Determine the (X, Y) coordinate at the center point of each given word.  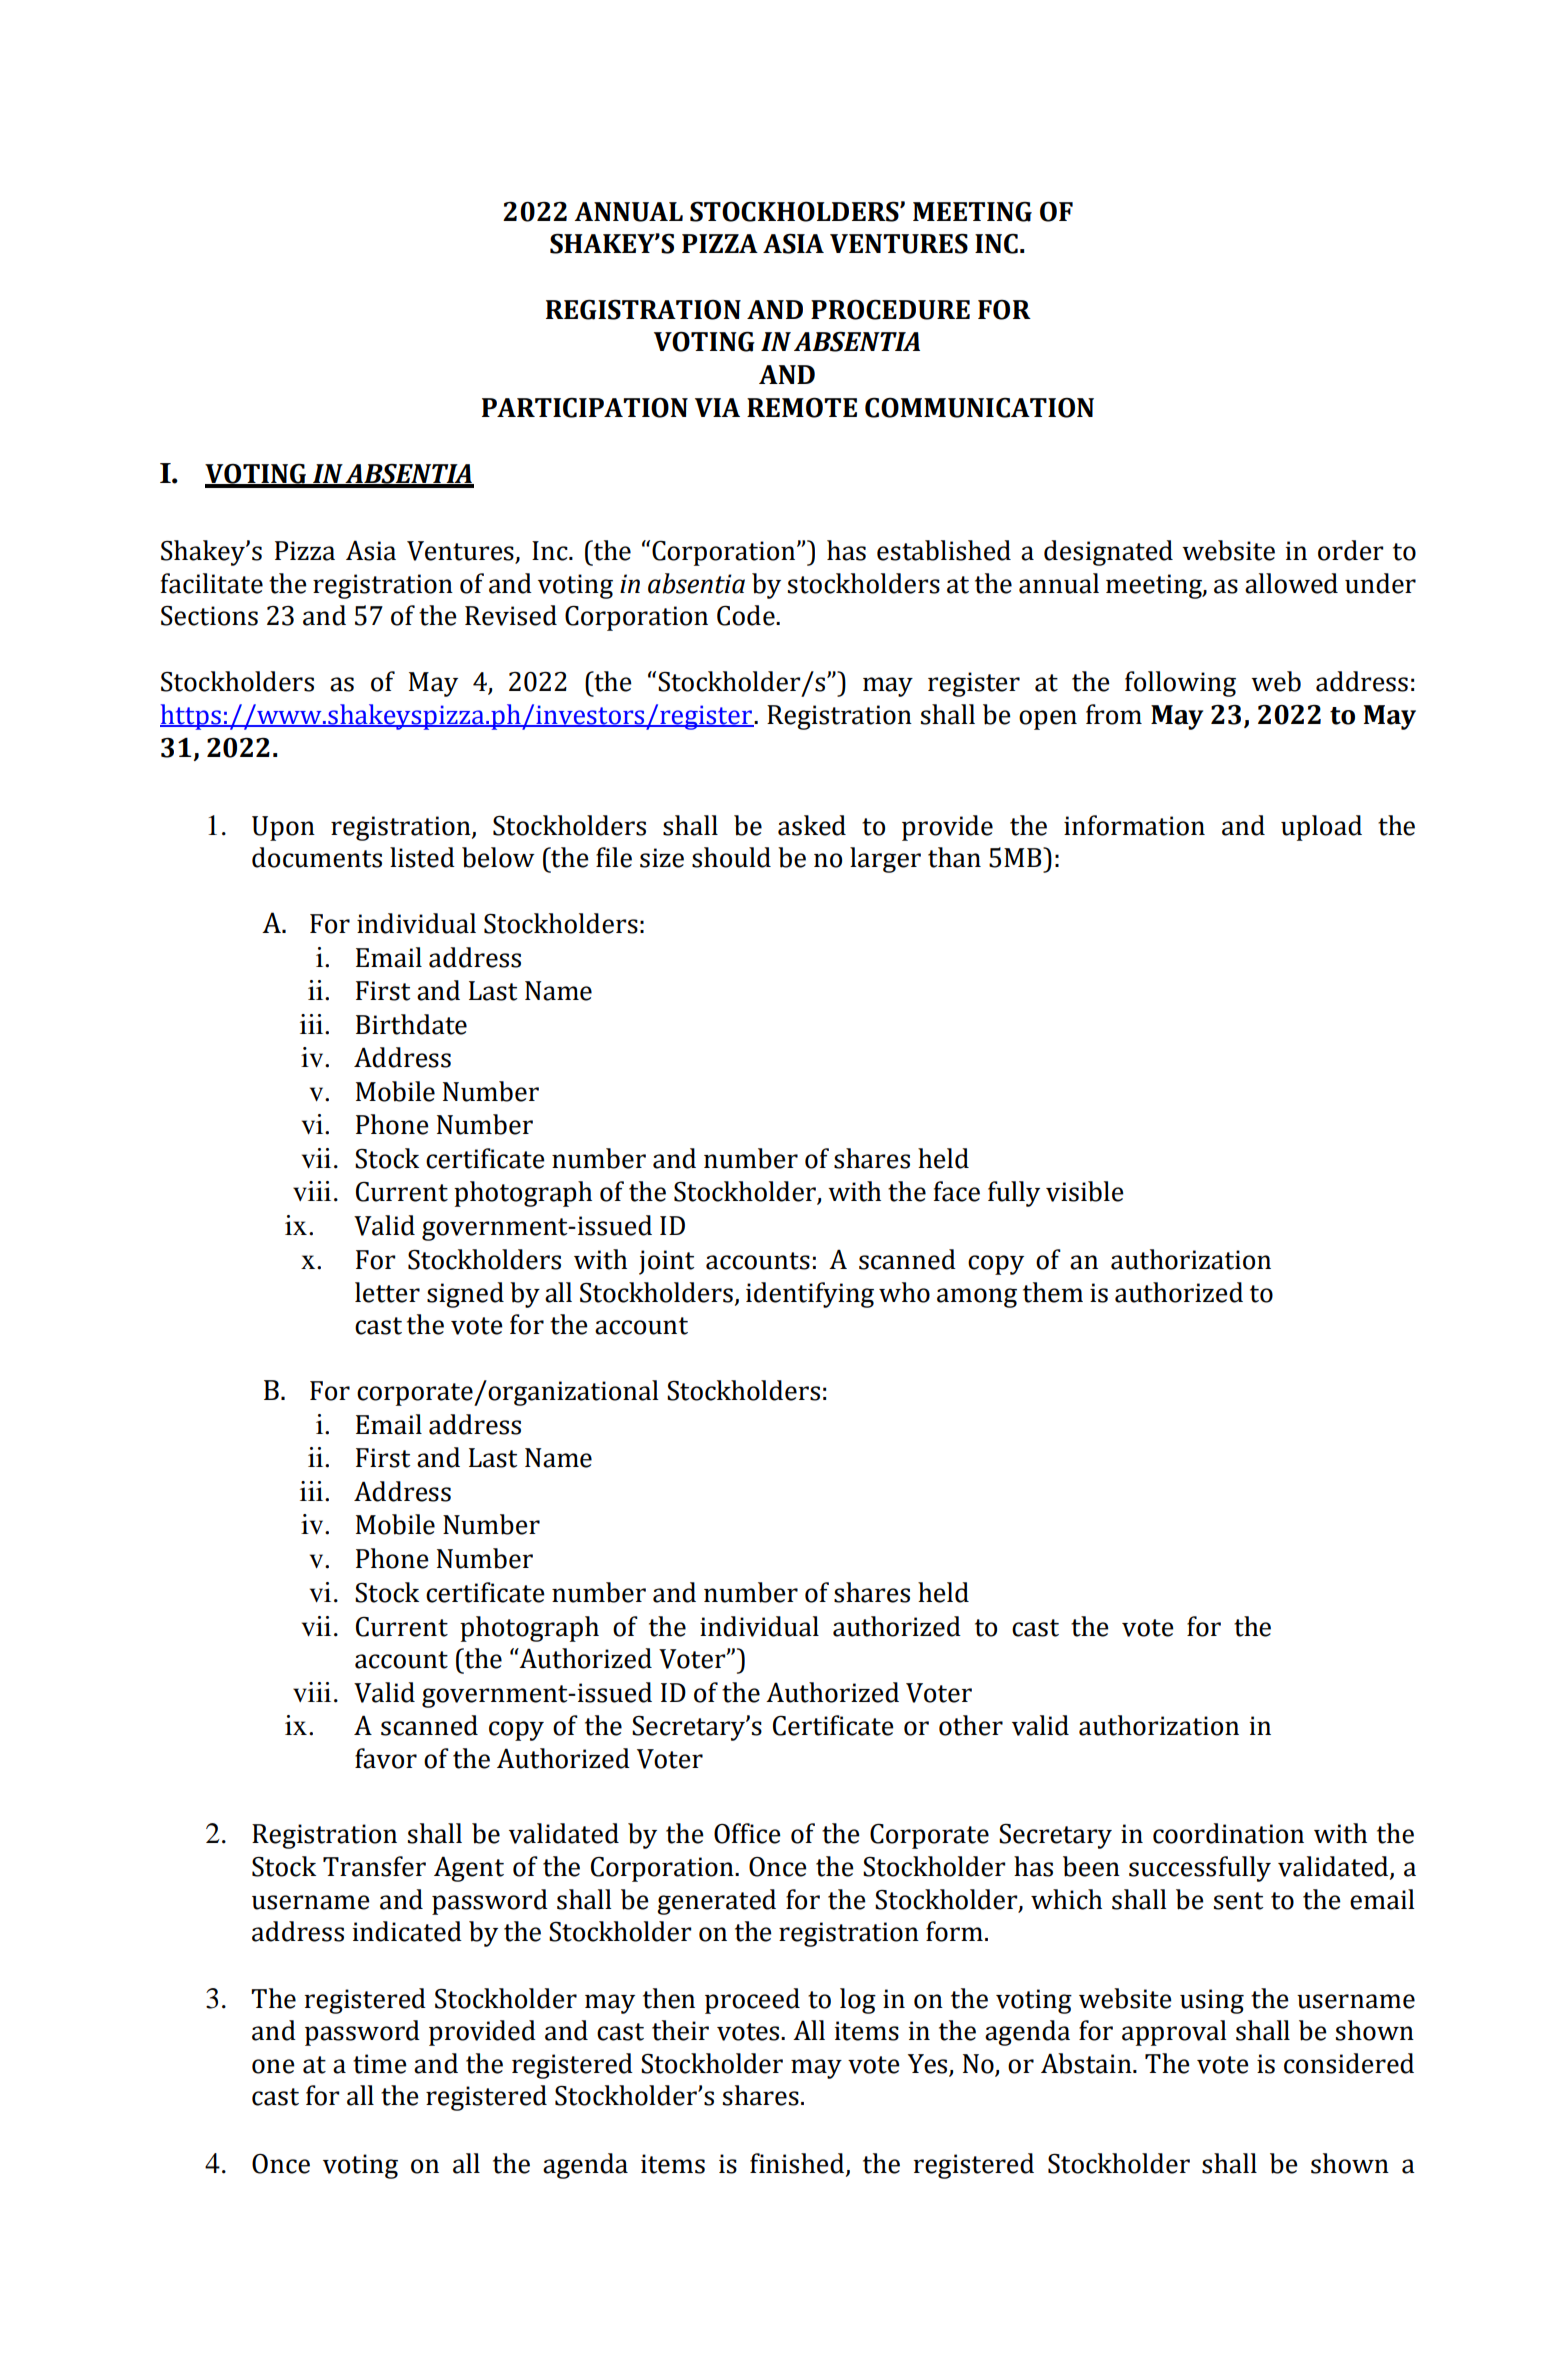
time (380, 2064)
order (1351, 550)
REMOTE (802, 407)
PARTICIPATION (585, 407)
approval (1174, 2033)
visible (1085, 1191)
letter (387, 1292)
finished (798, 2164)
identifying (810, 1295)
